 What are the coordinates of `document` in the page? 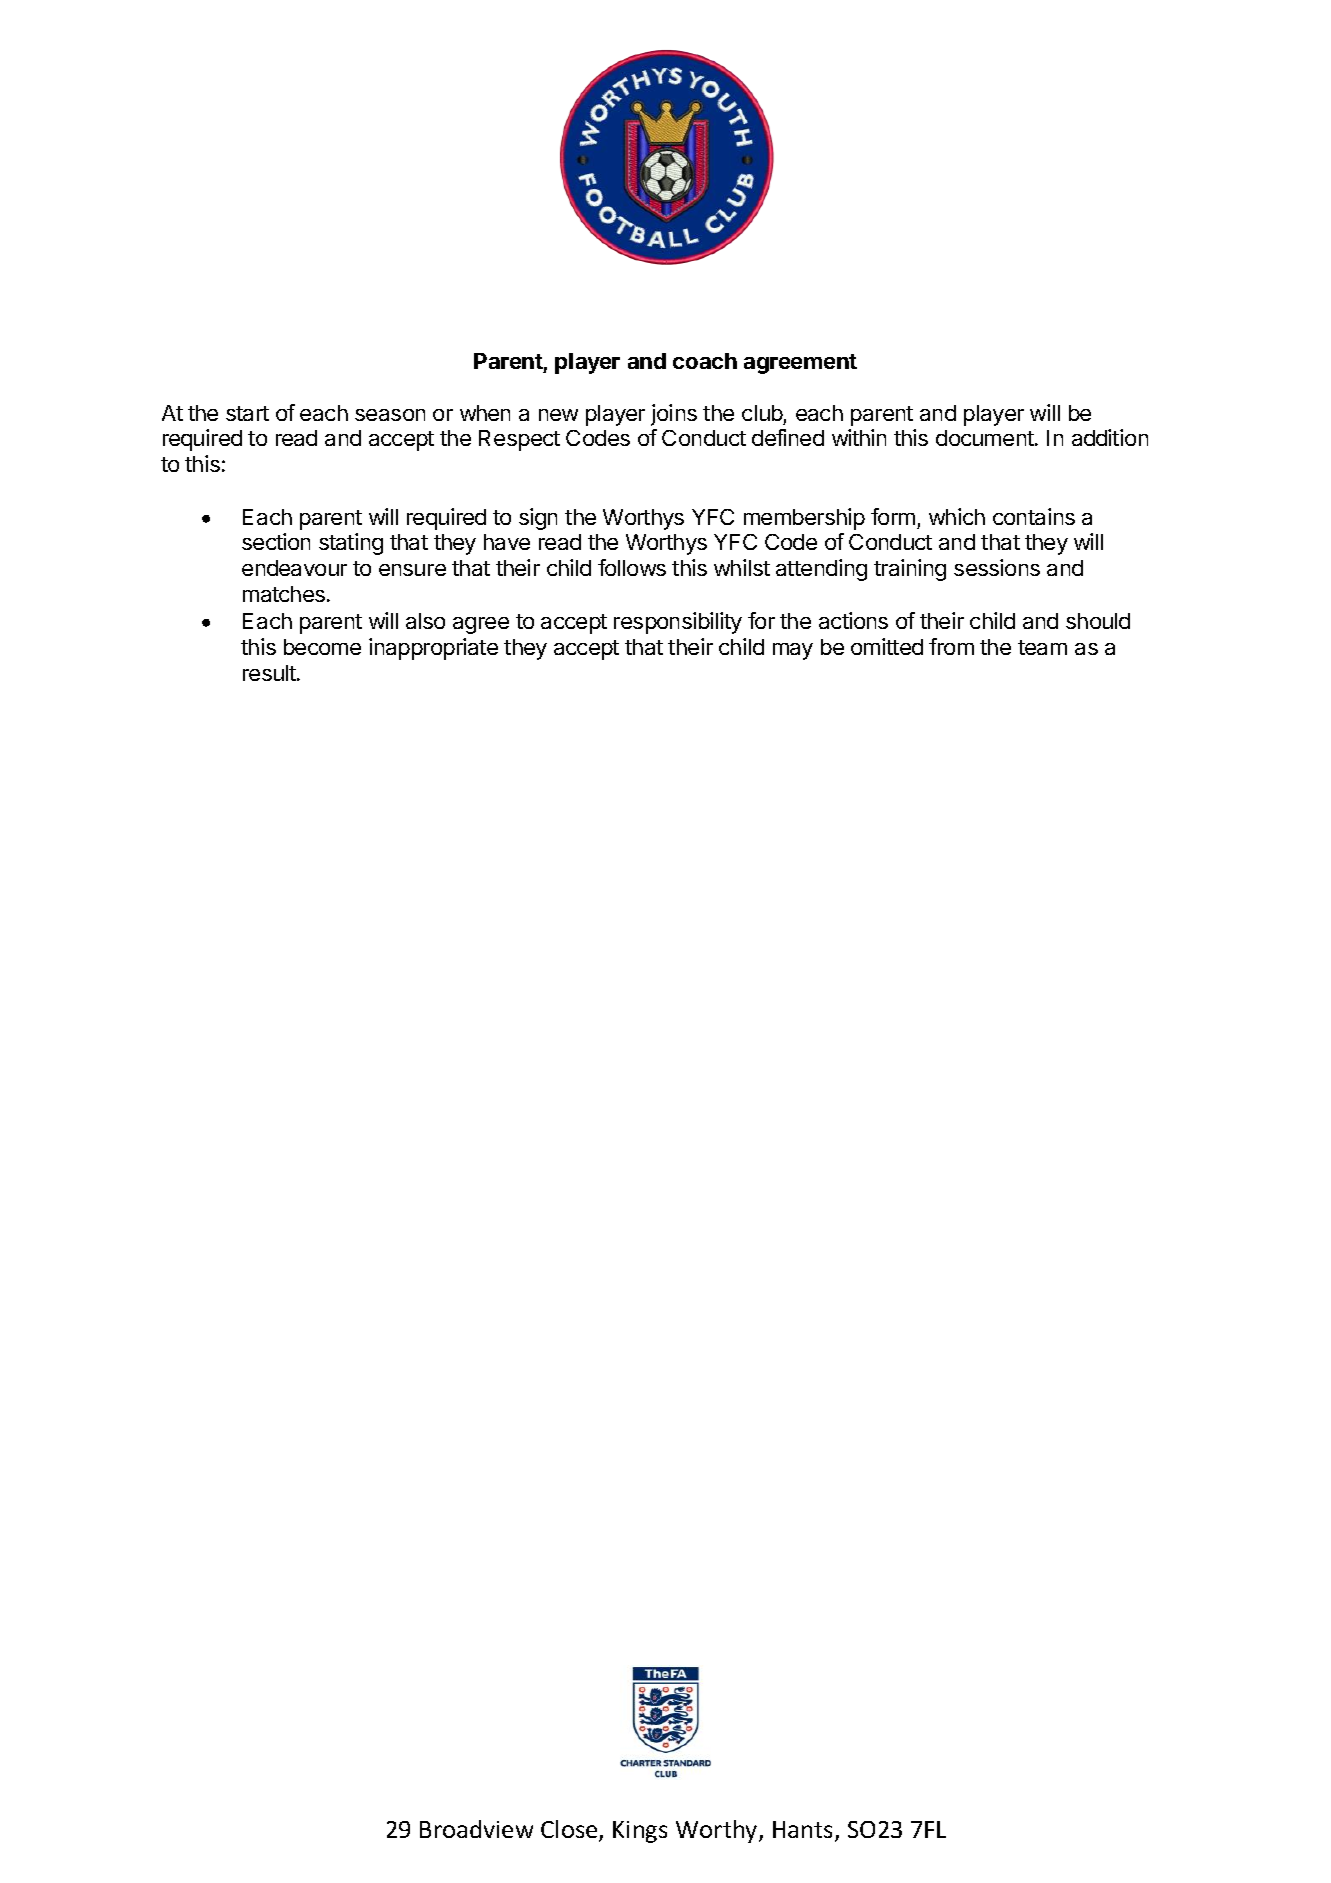 It's located at (986, 438).
